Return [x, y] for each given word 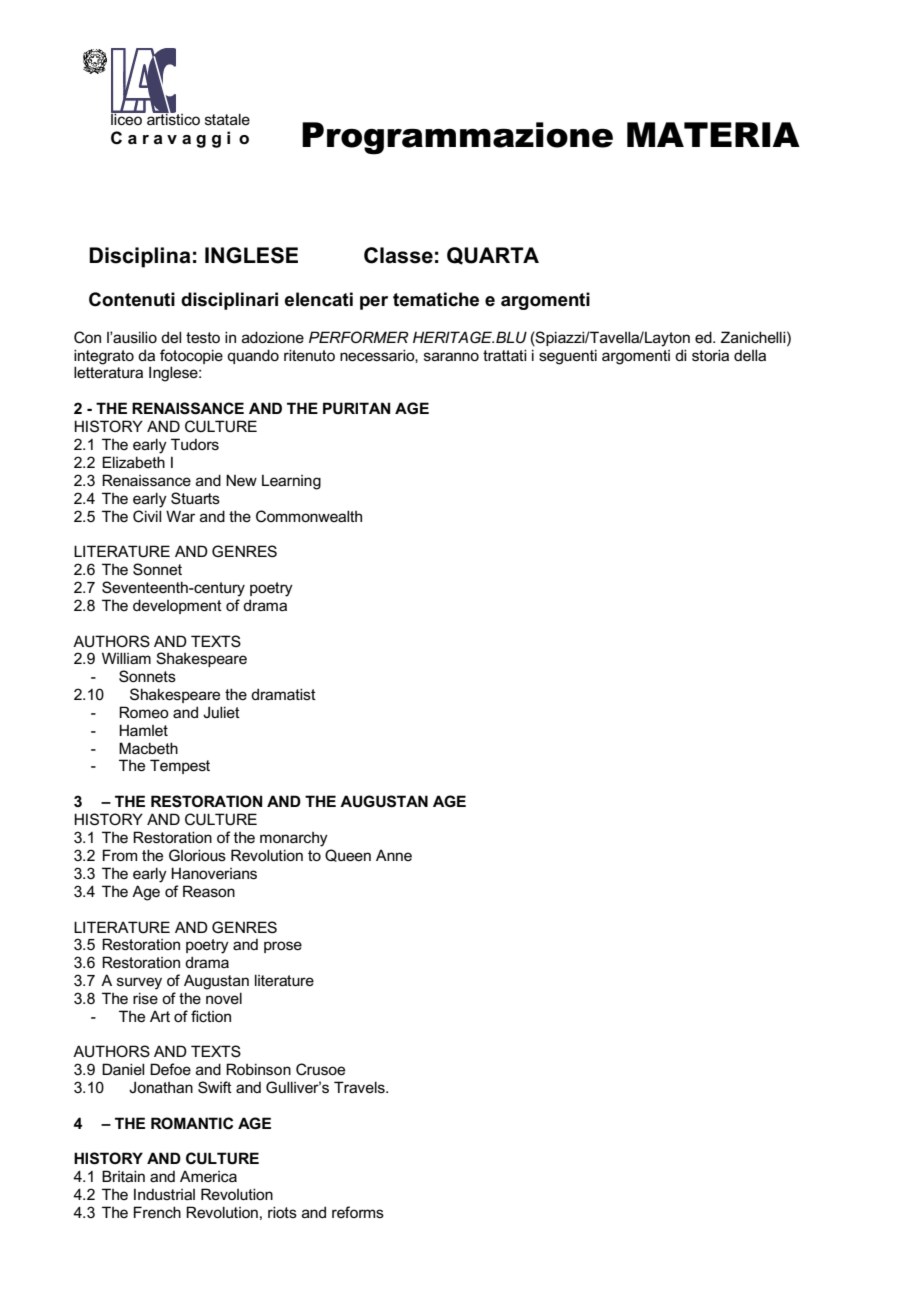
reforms [358, 1212]
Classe [398, 255]
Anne [394, 855]
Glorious [197, 855]
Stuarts [195, 498]
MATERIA [713, 134]
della [750, 355]
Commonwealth [309, 516]
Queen [348, 855]
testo [203, 337]
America [208, 1176]
